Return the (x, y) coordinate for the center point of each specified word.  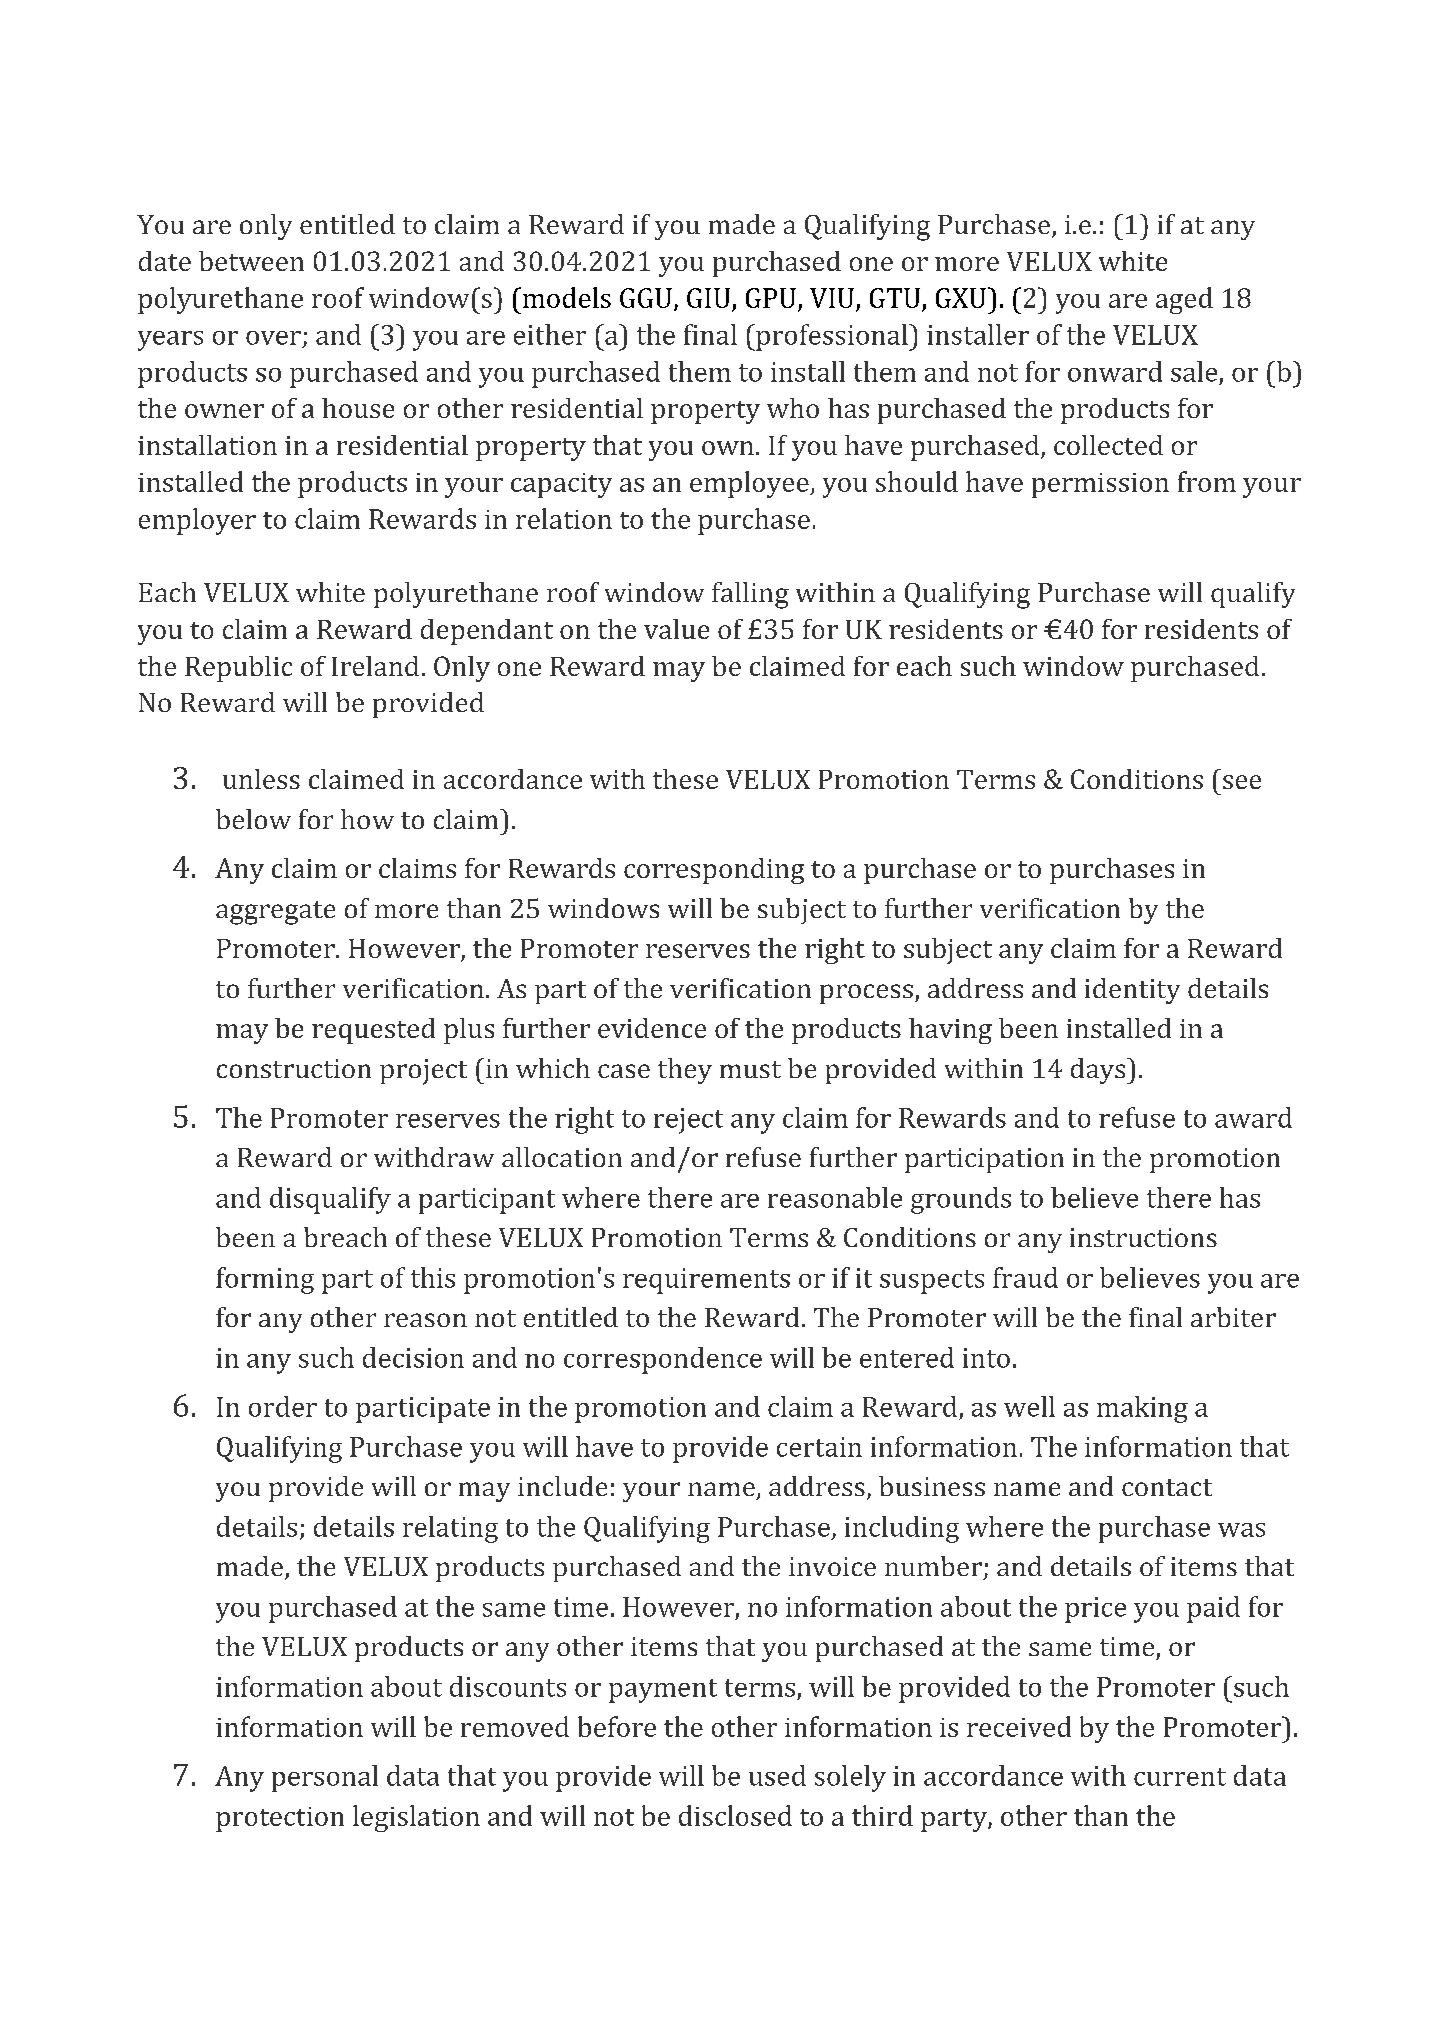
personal (325, 1778)
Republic (238, 669)
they (685, 1071)
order (283, 1406)
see (1242, 782)
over (273, 338)
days (1099, 1071)
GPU (771, 298)
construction (294, 1068)
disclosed (735, 1815)
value (676, 629)
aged (1184, 300)
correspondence (663, 1360)
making (1142, 1409)
